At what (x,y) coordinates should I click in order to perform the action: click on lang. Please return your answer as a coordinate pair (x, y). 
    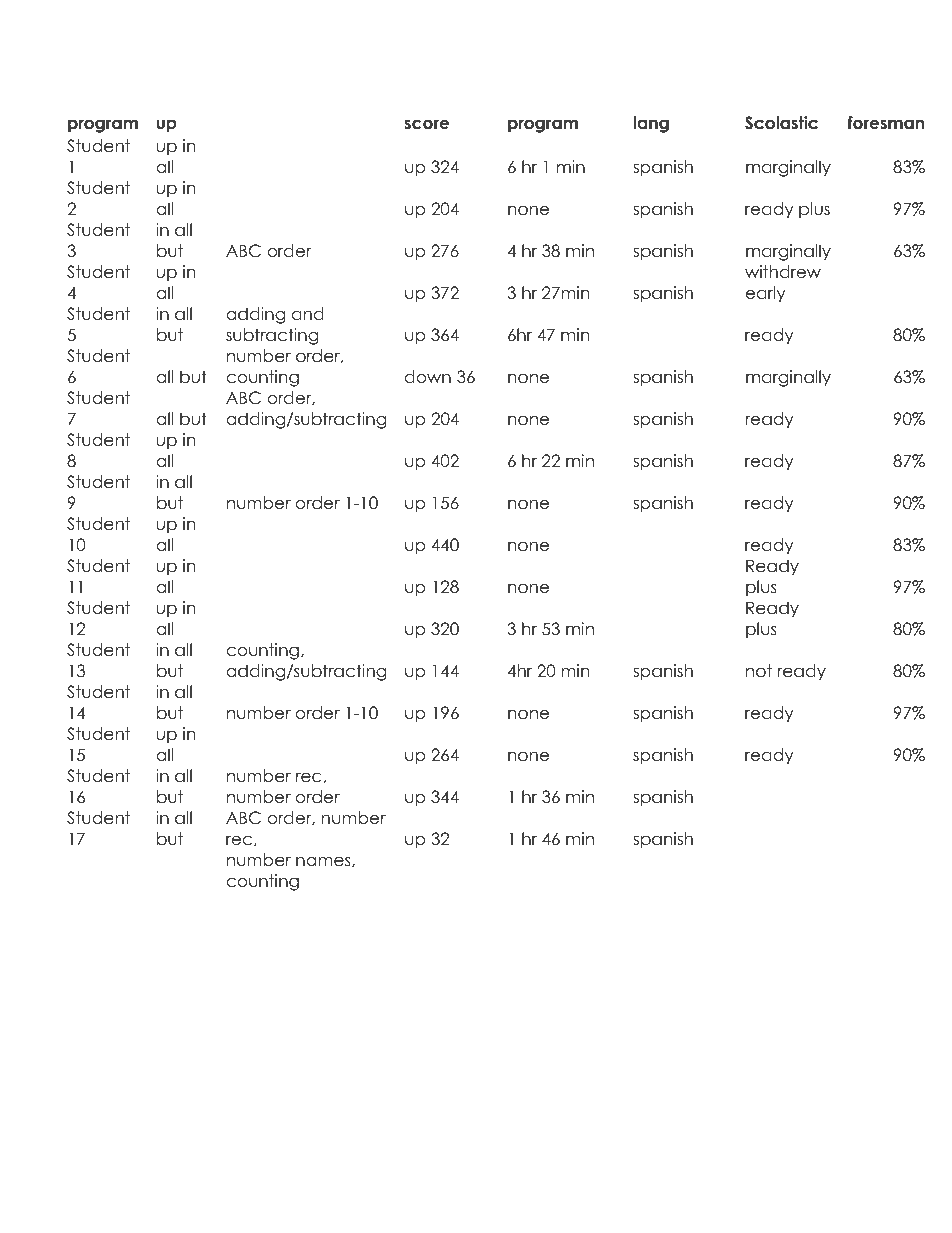
    Looking at the image, I should click on (651, 124).
